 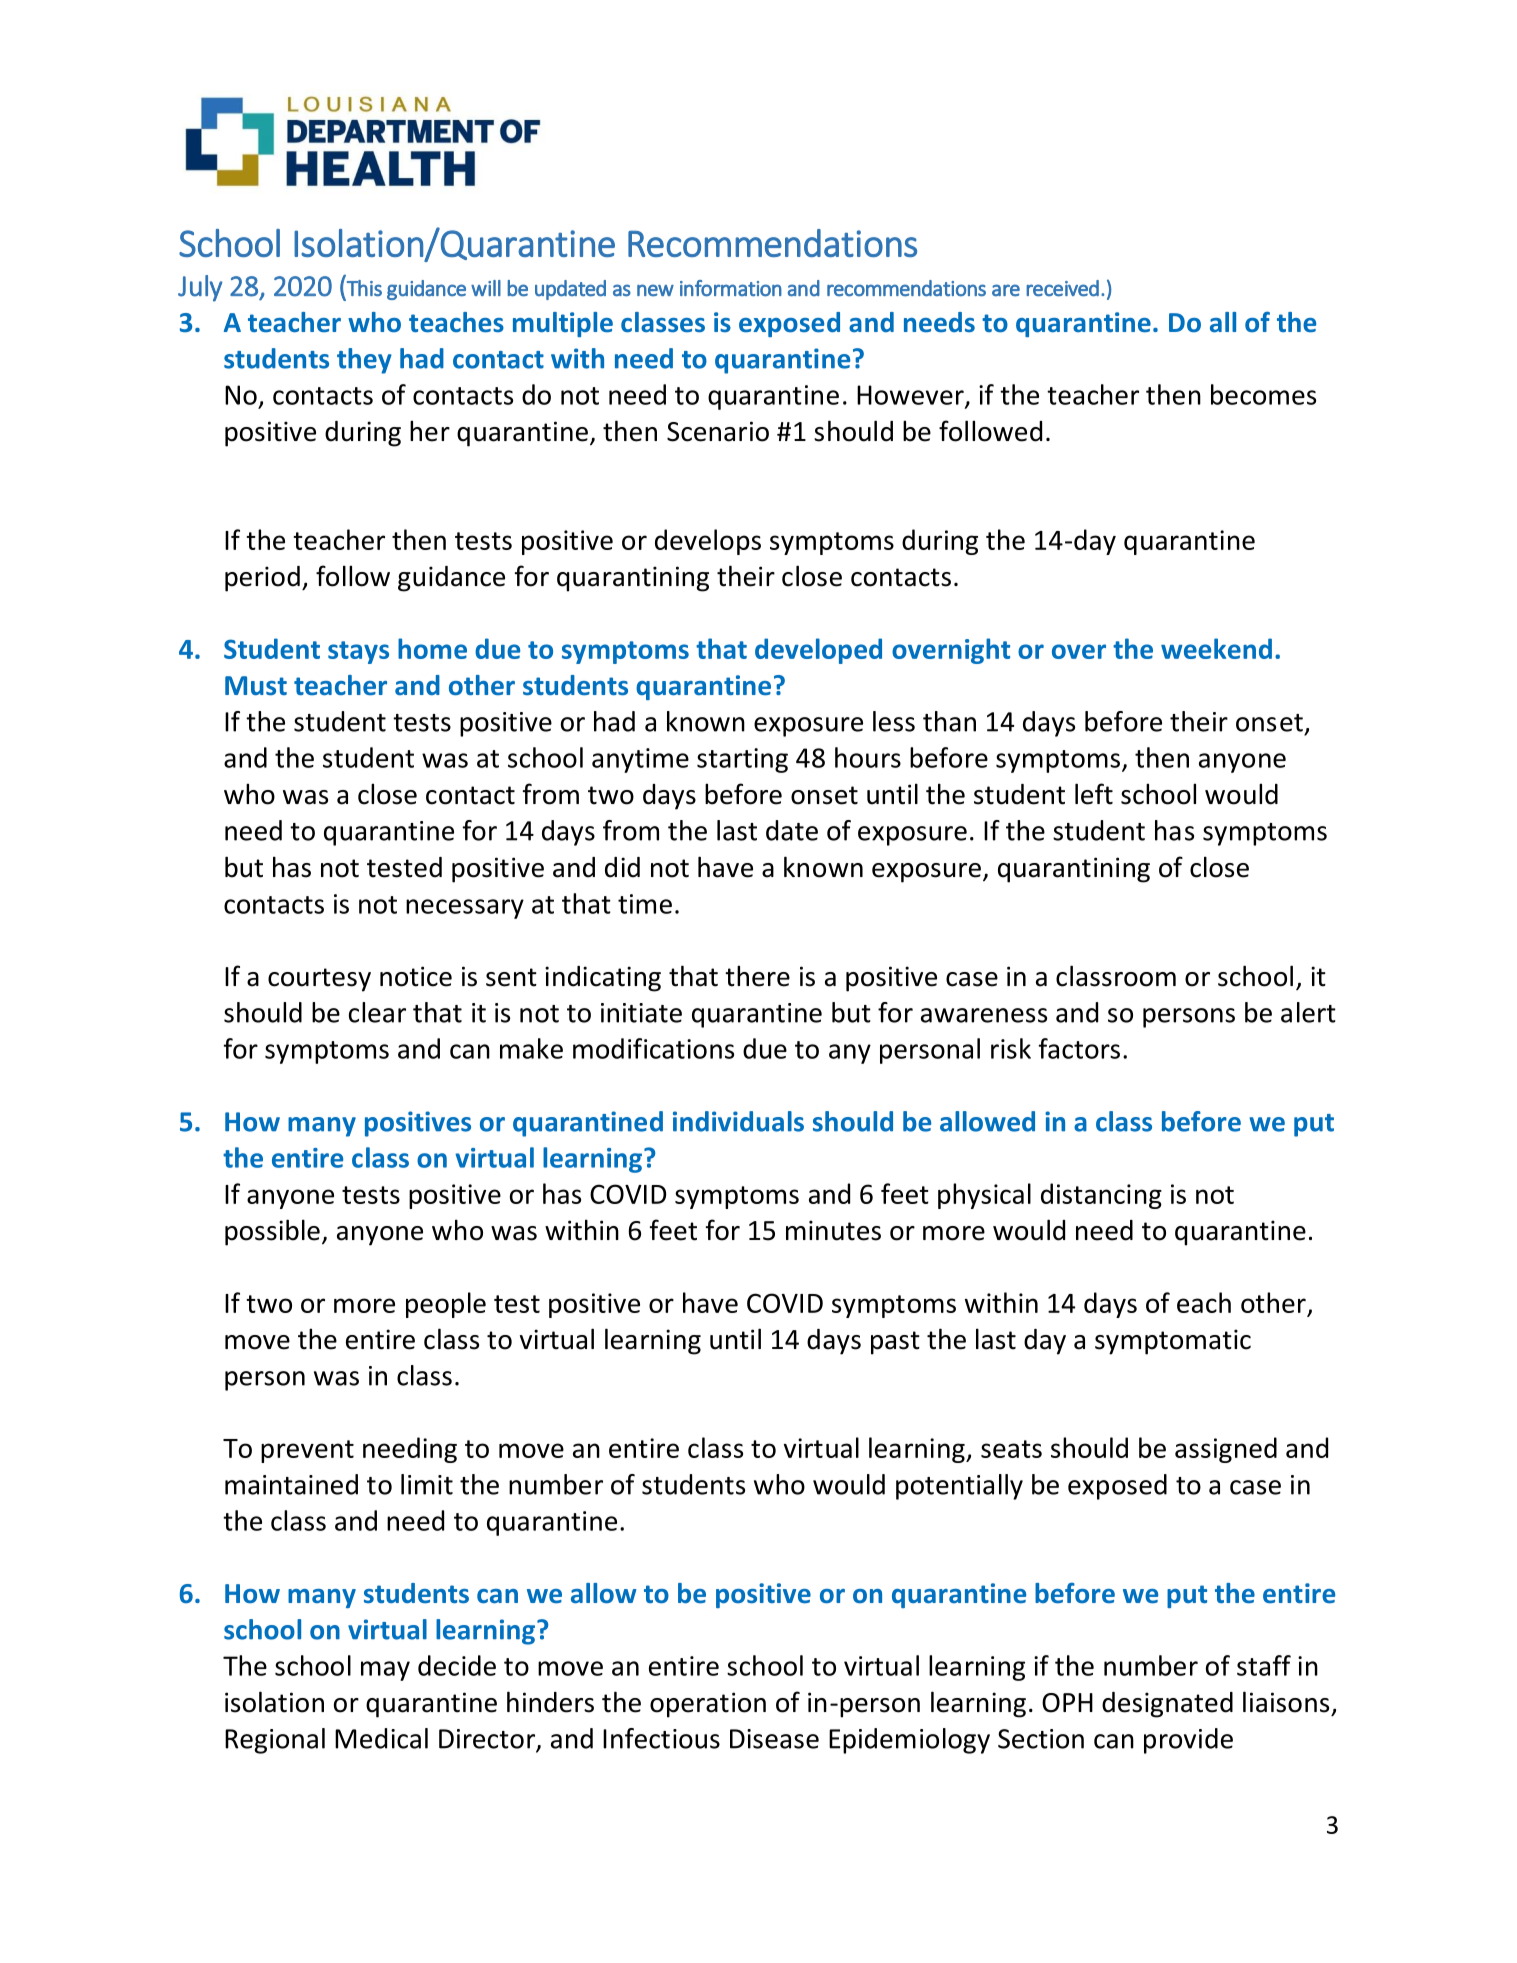 What do you see at coordinates (833, 1230) in the page?
I see `minutes` at bounding box center [833, 1230].
